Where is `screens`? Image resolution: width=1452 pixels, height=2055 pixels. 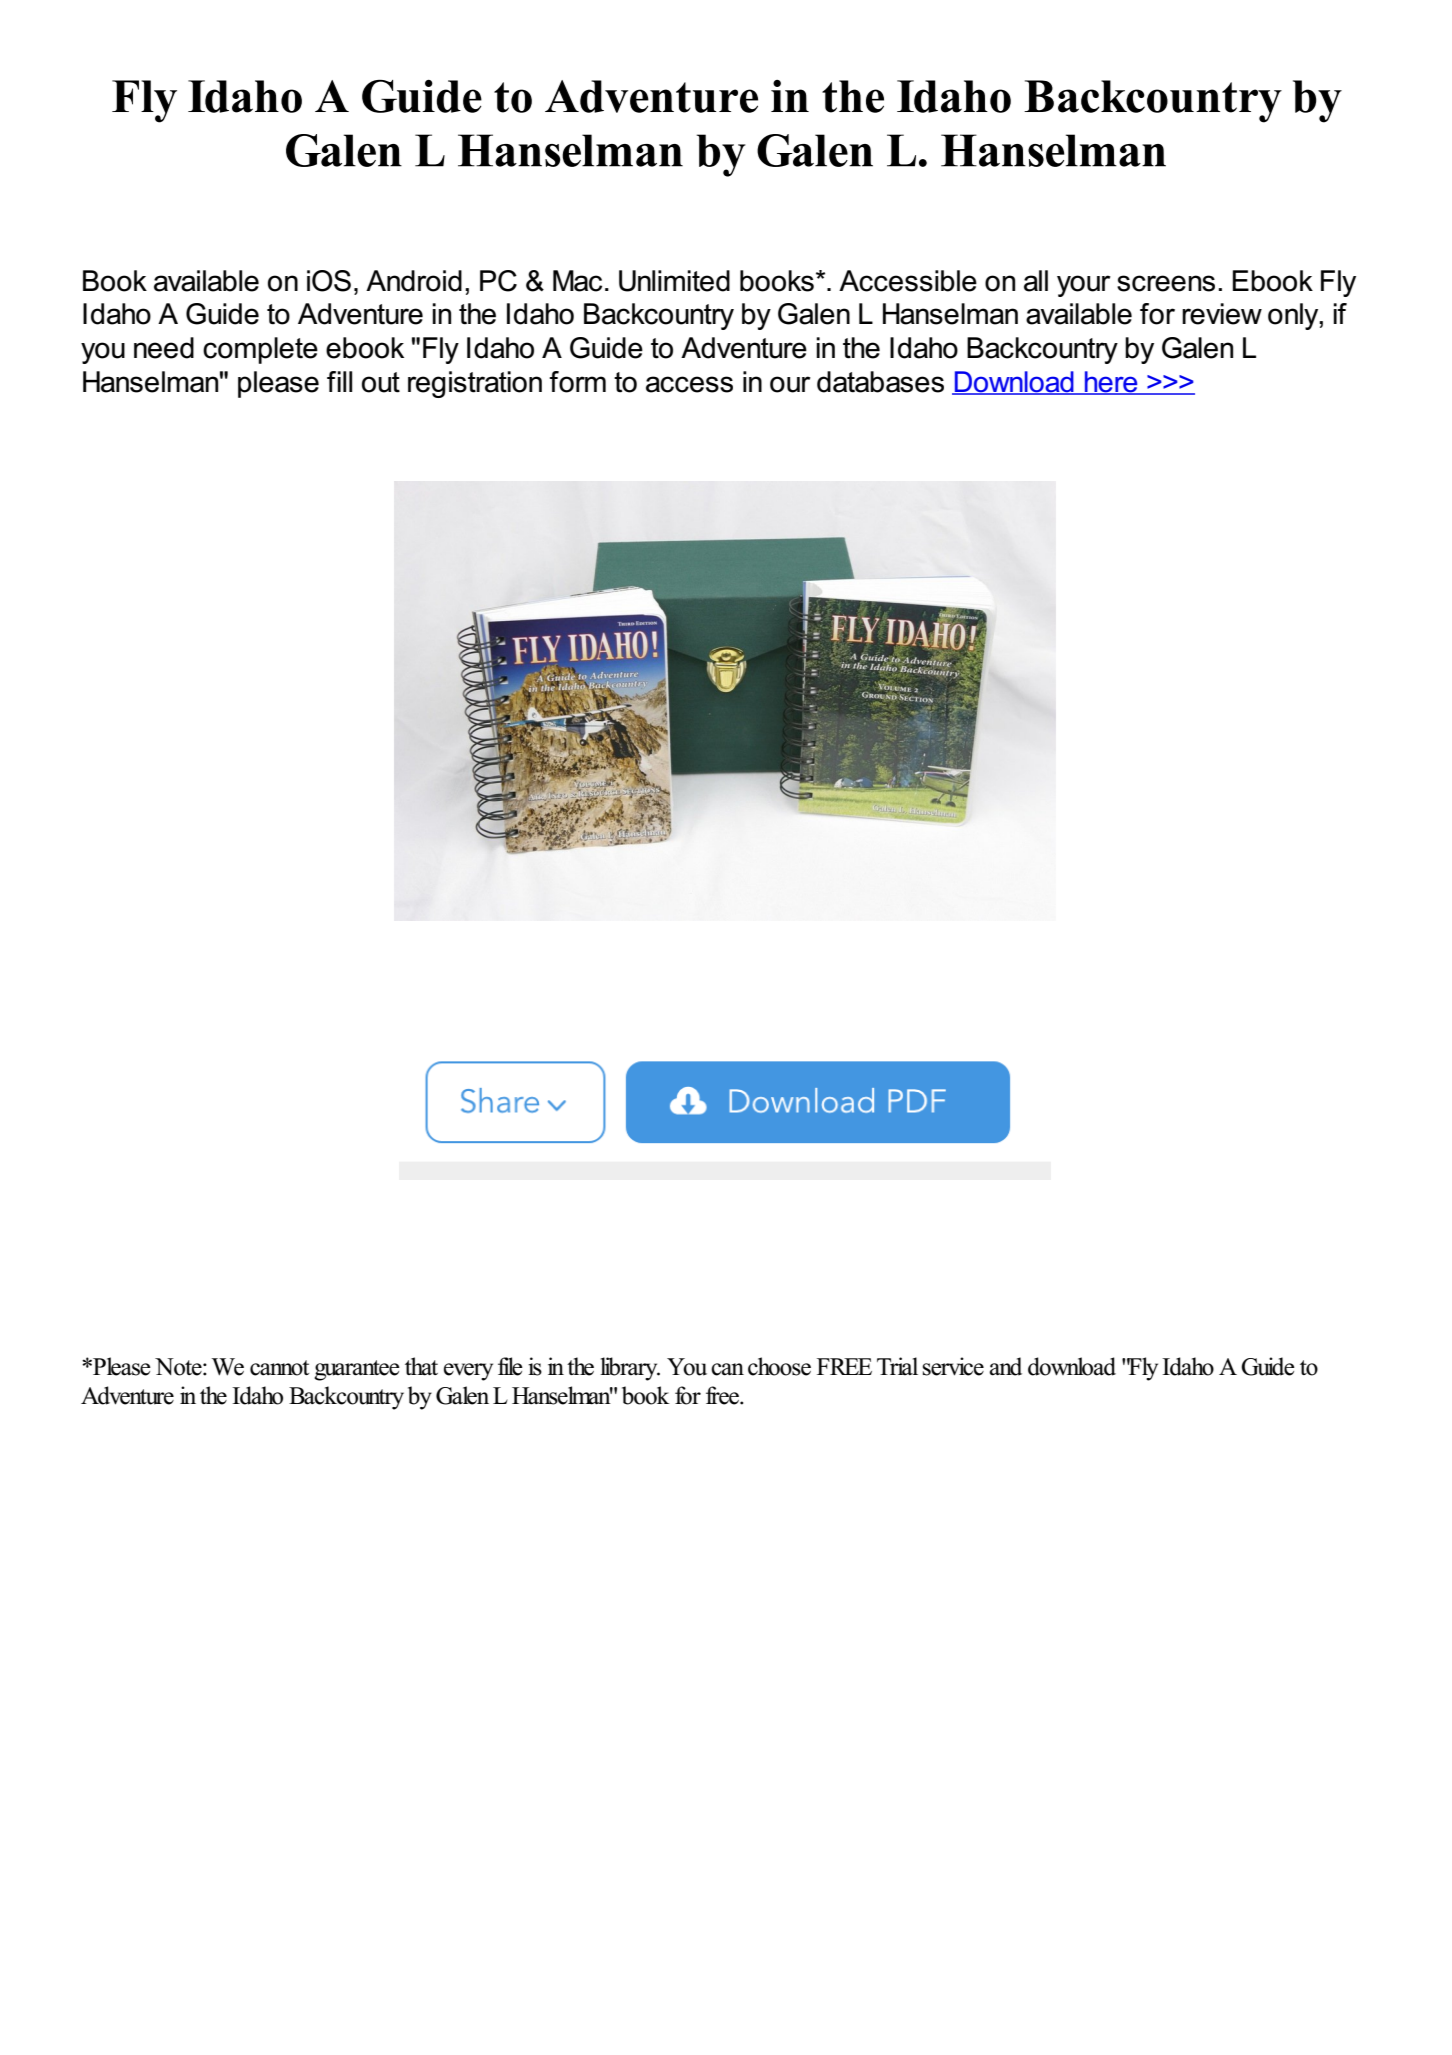 screens is located at coordinates (1166, 283).
